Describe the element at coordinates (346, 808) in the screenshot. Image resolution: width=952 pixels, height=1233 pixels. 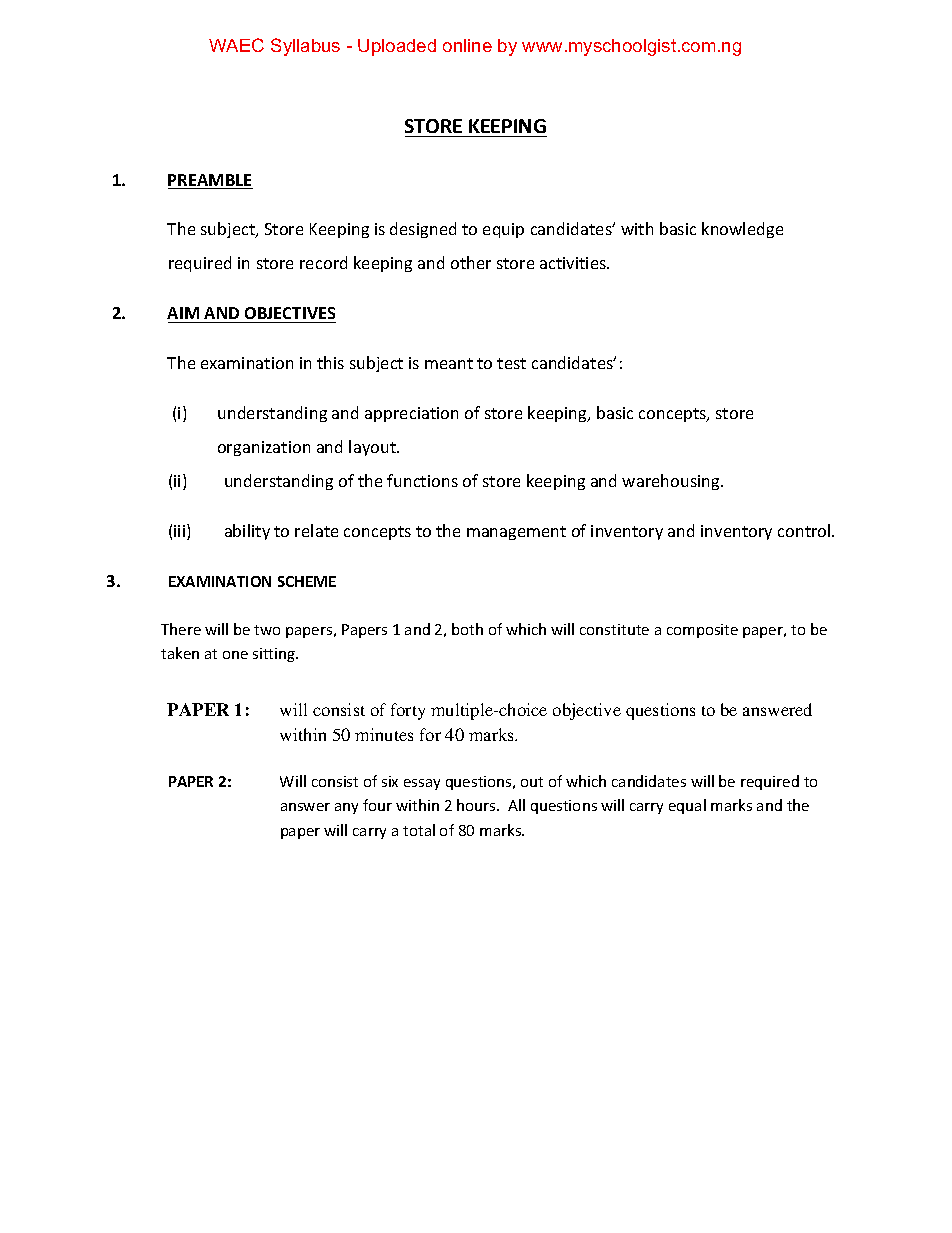
I see `any` at that location.
